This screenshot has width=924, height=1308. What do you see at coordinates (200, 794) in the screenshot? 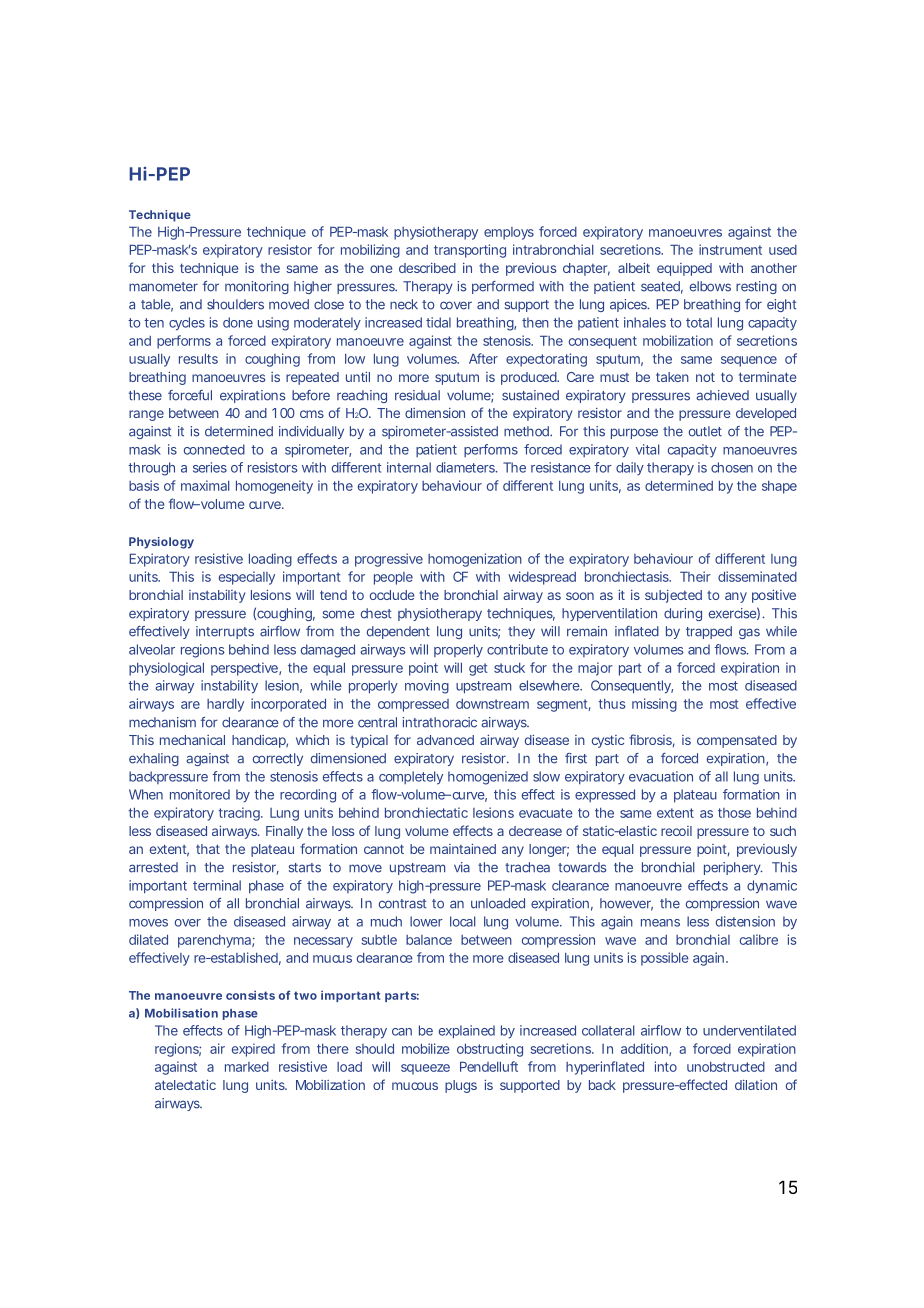
I see `monitored` at bounding box center [200, 794].
